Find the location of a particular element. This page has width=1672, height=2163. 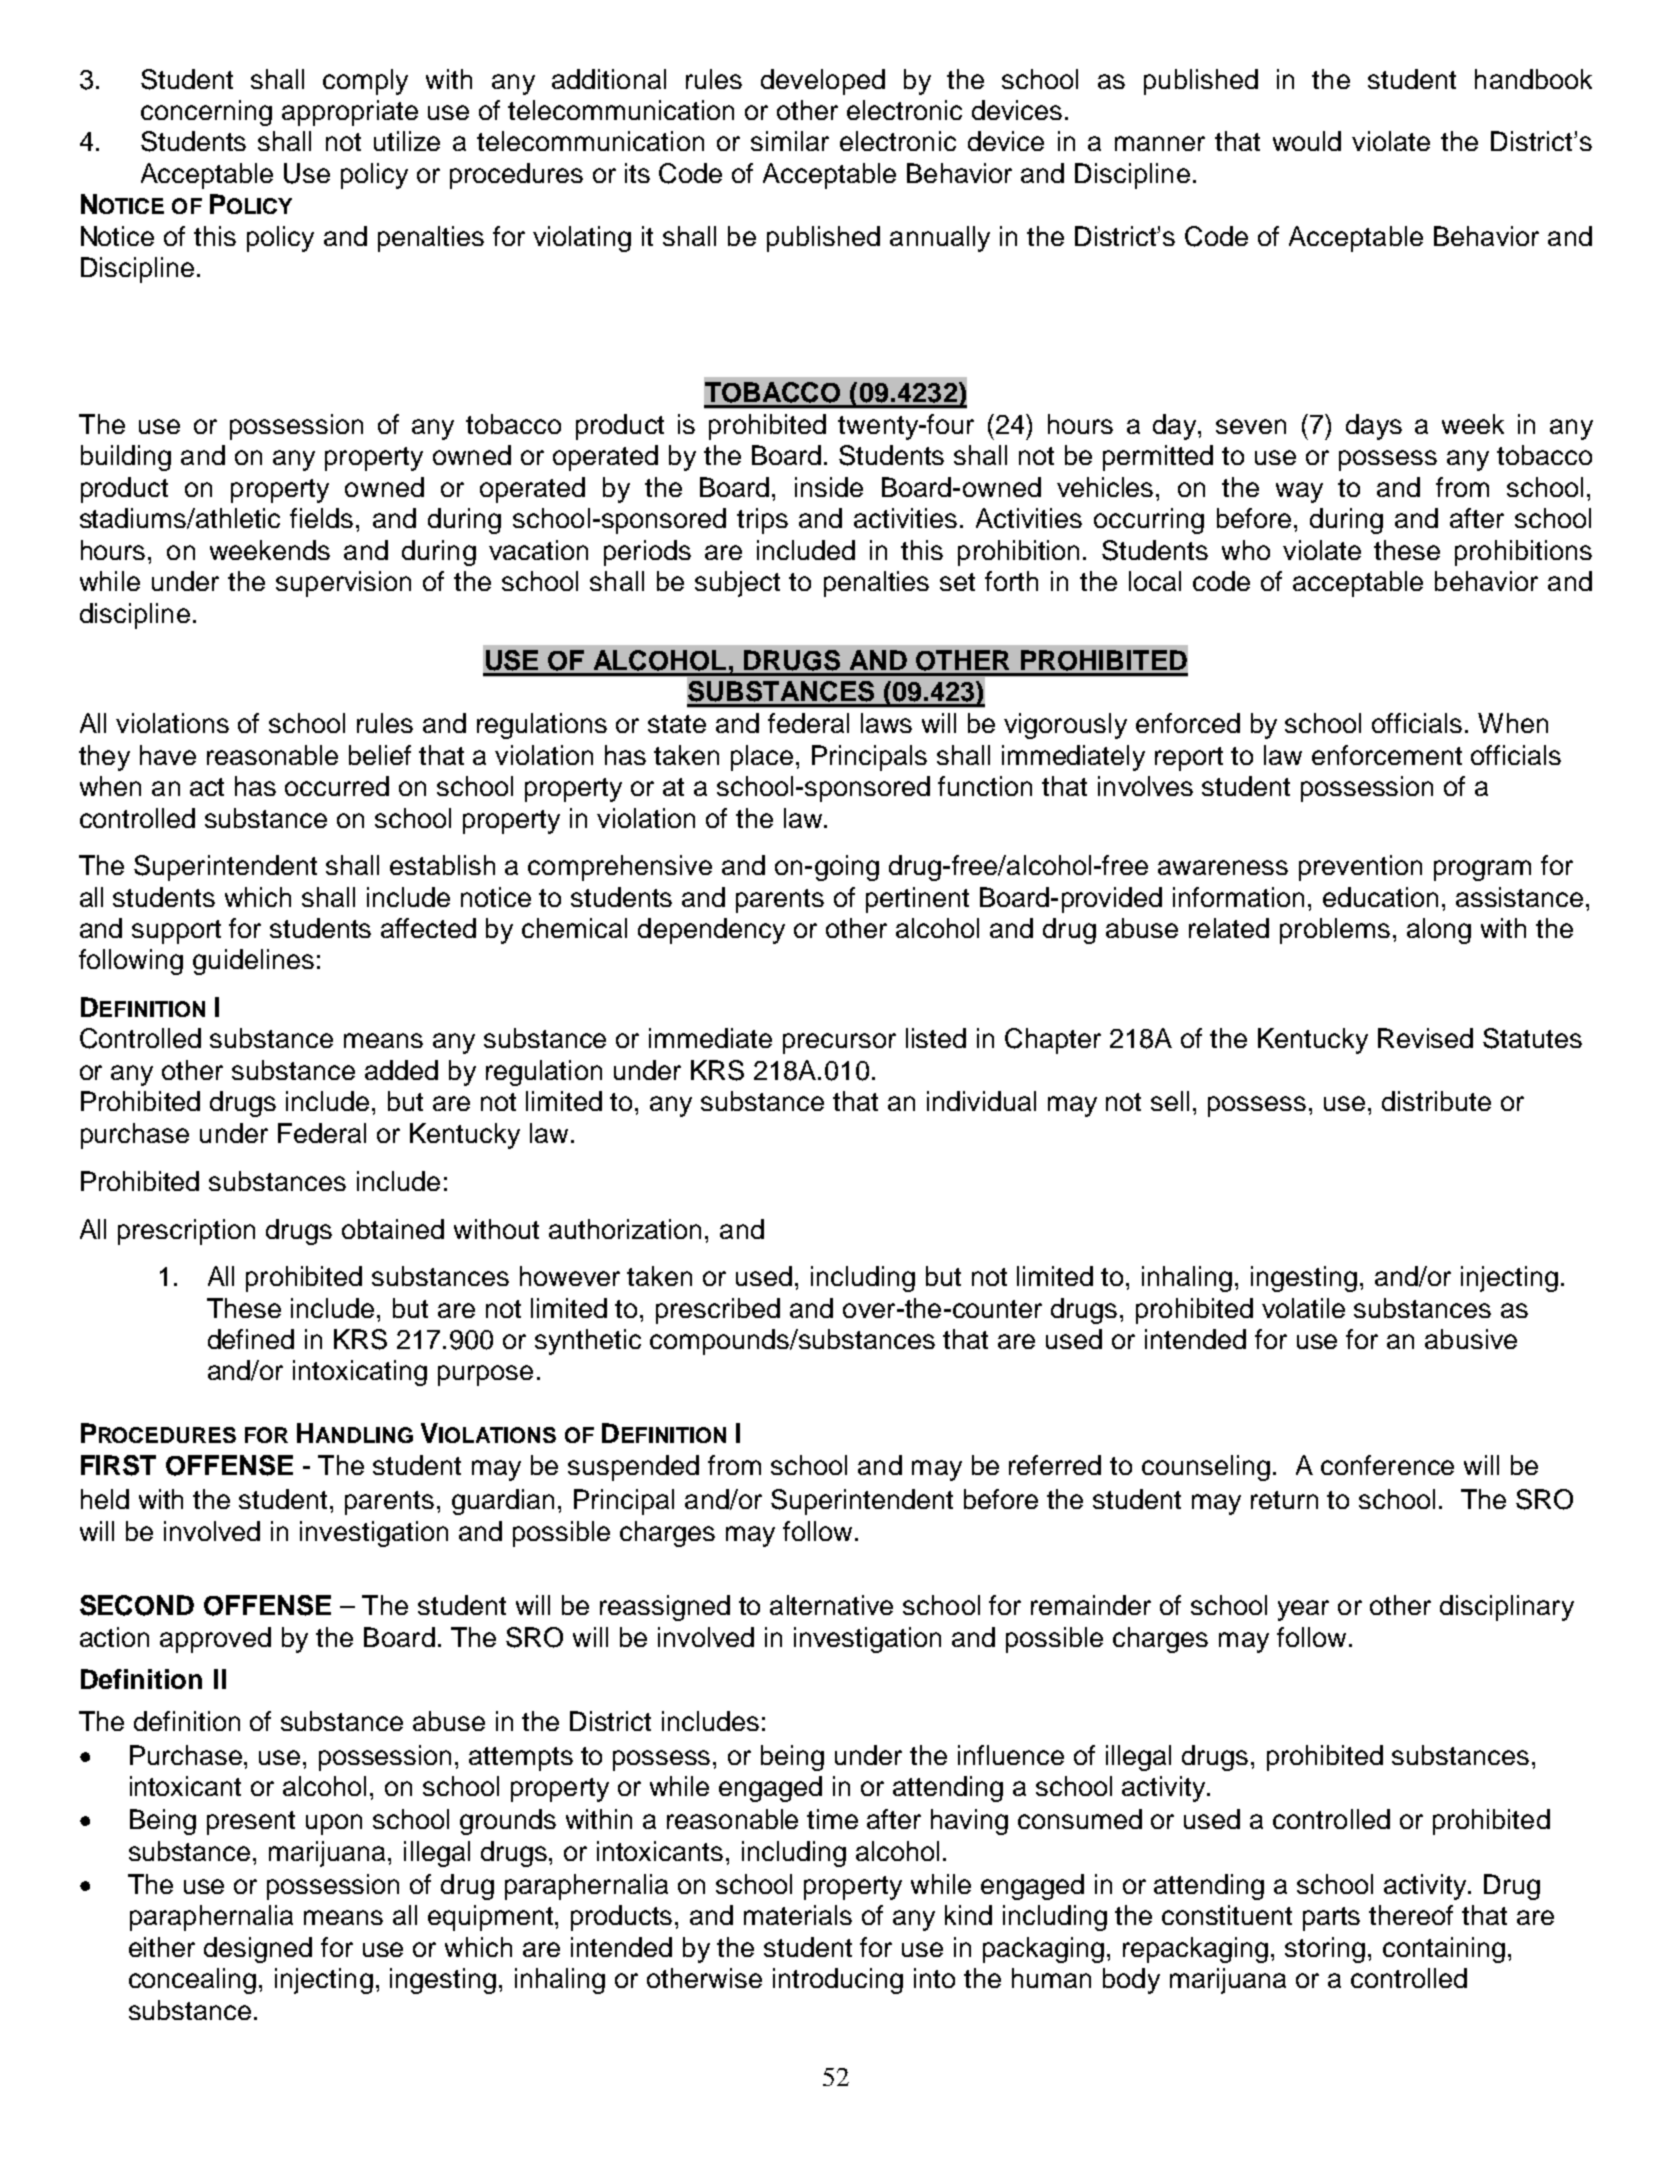

suspended is located at coordinates (633, 1468).
